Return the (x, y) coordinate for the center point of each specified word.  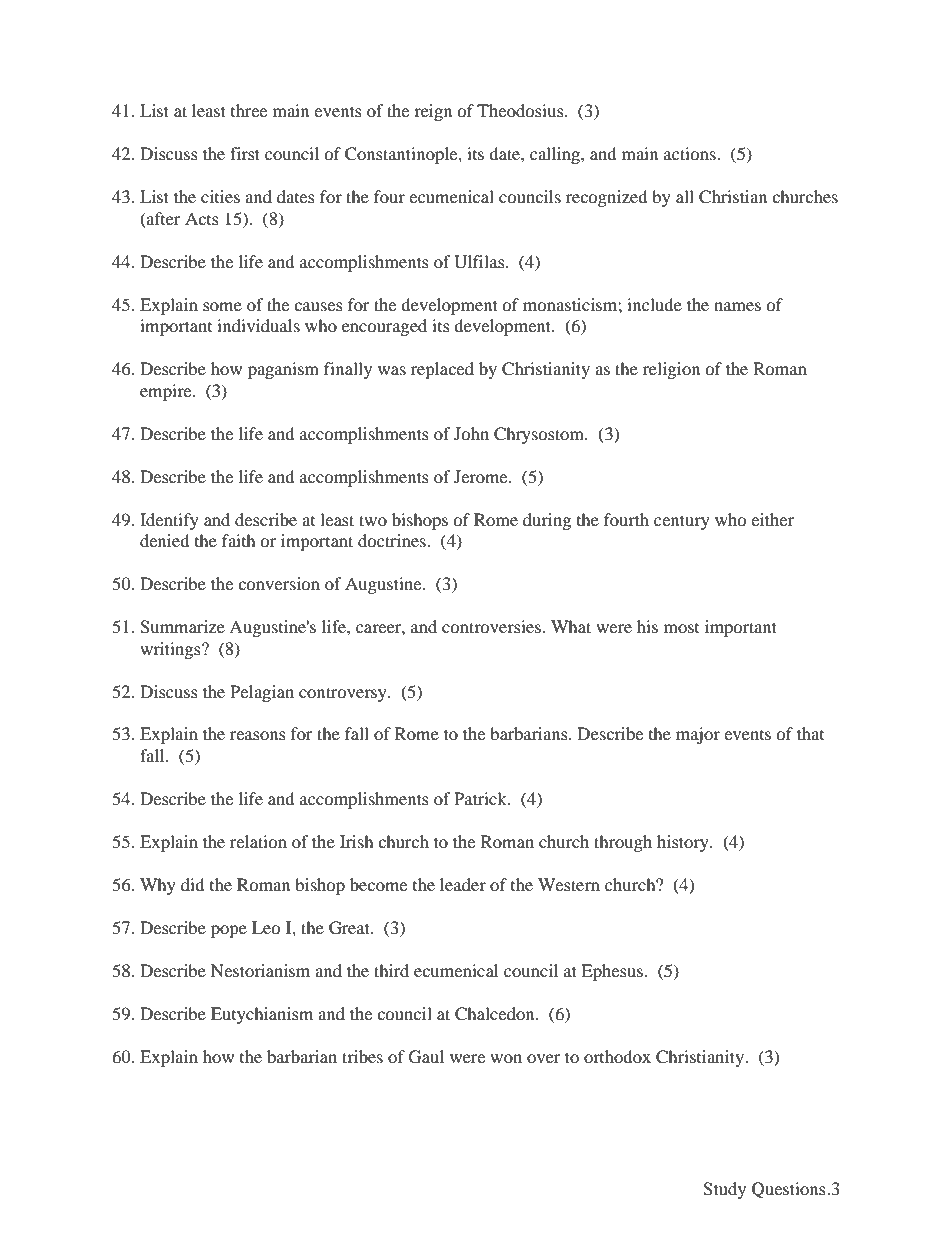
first (245, 153)
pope (229, 931)
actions (691, 153)
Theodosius (521, 110)
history (684, 843)
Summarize (182, 627)
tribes (362, 1056)
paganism (283, 370)
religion (671, 370)
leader (463, 884)
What (571, 626)
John (471, 433)
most (681, 628)
